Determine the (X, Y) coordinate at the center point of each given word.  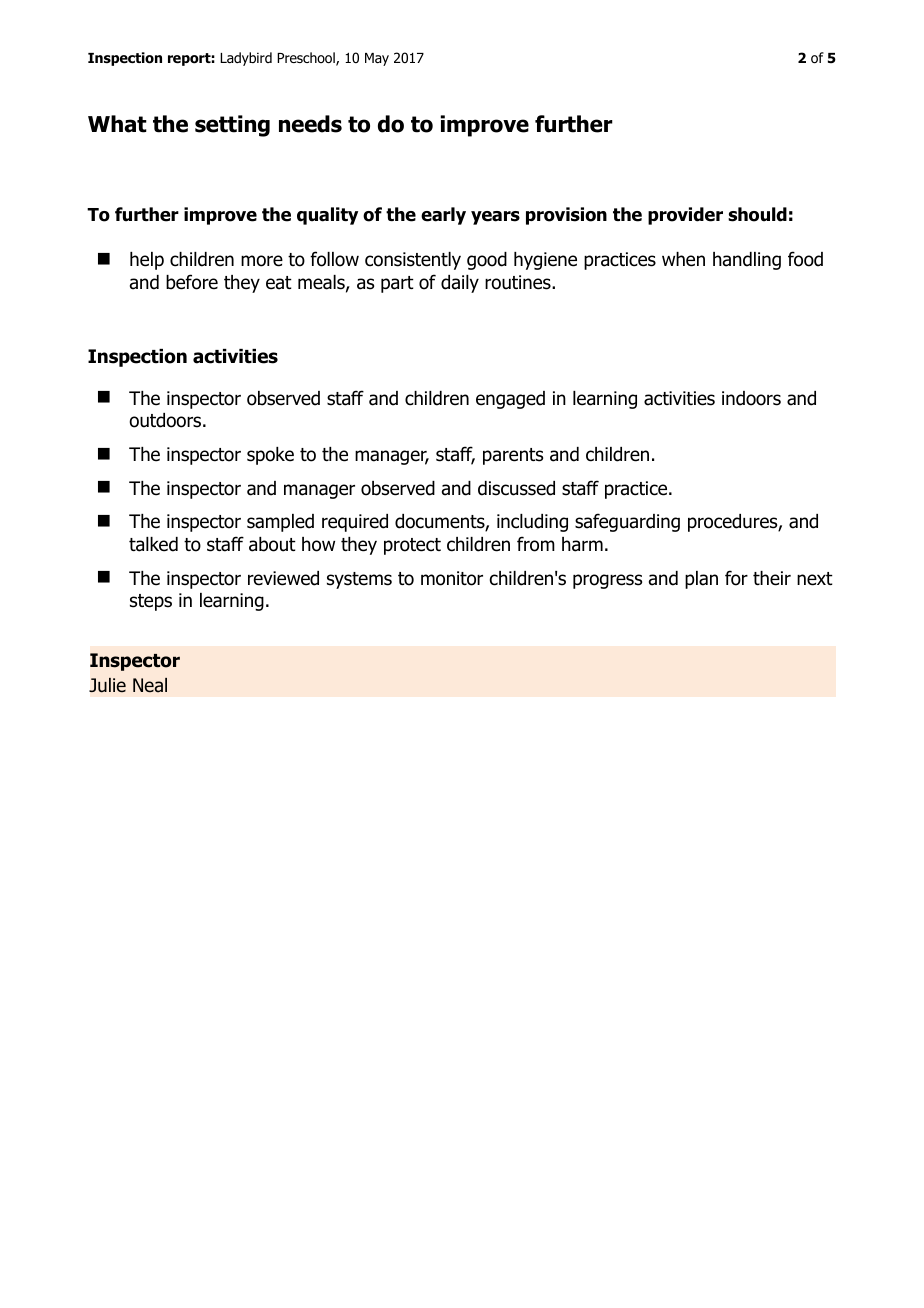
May (377, 59)
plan (701, 580)
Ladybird (246, 59)
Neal (150, 685)
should (757, 214)
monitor (452, 578)
